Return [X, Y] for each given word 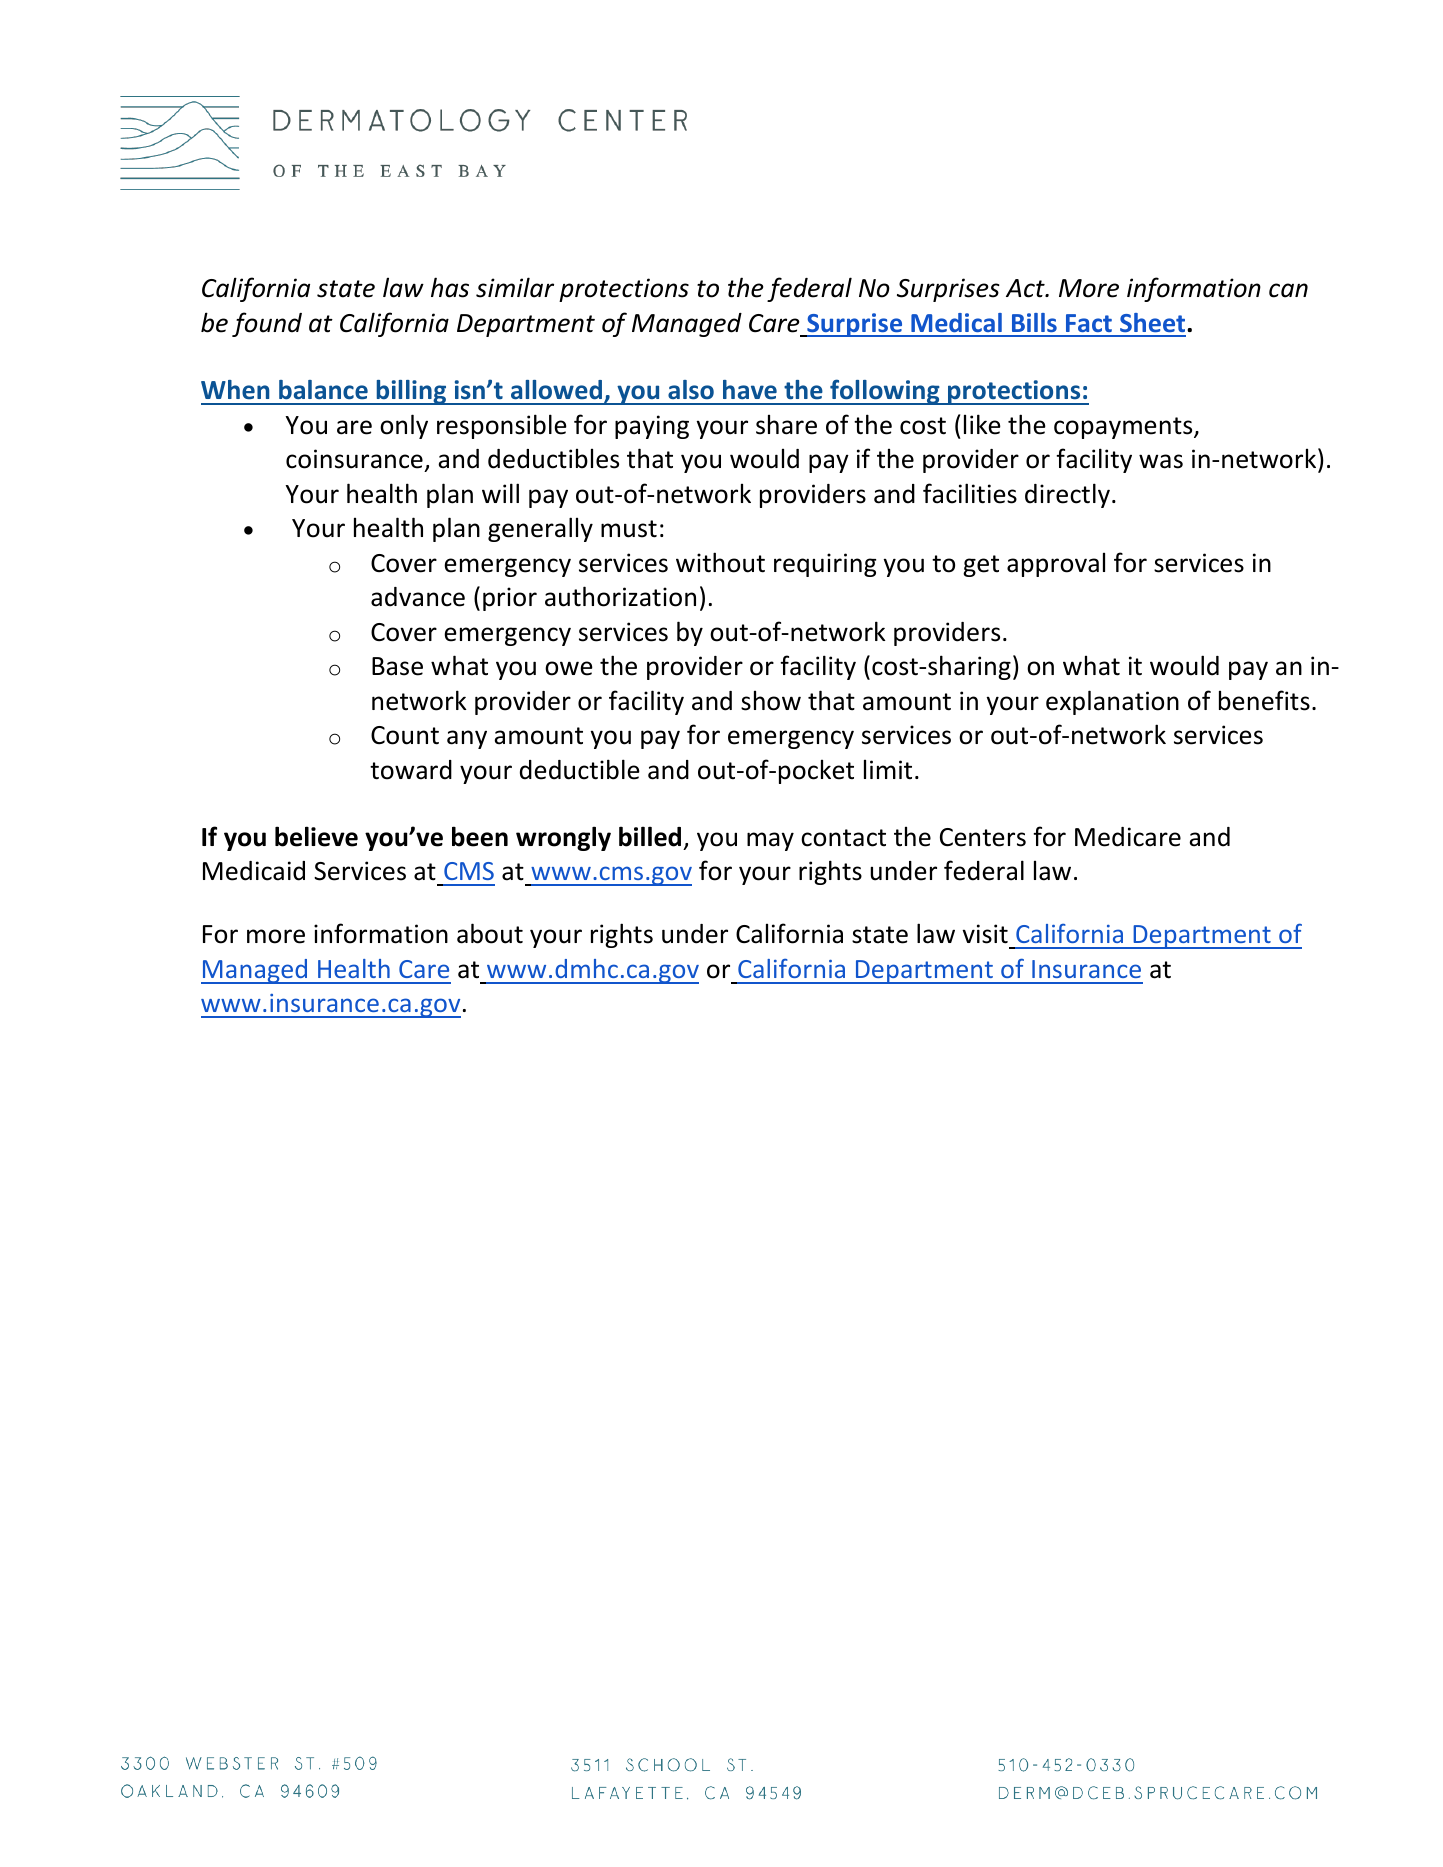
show [771, 701]
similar [515, 287]
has [450, 287]
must [629, 529]
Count [405, 735]
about [490, 933]
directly [1067, 495]
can [1288, 290]
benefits [1264, 700]
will [500, 493]
